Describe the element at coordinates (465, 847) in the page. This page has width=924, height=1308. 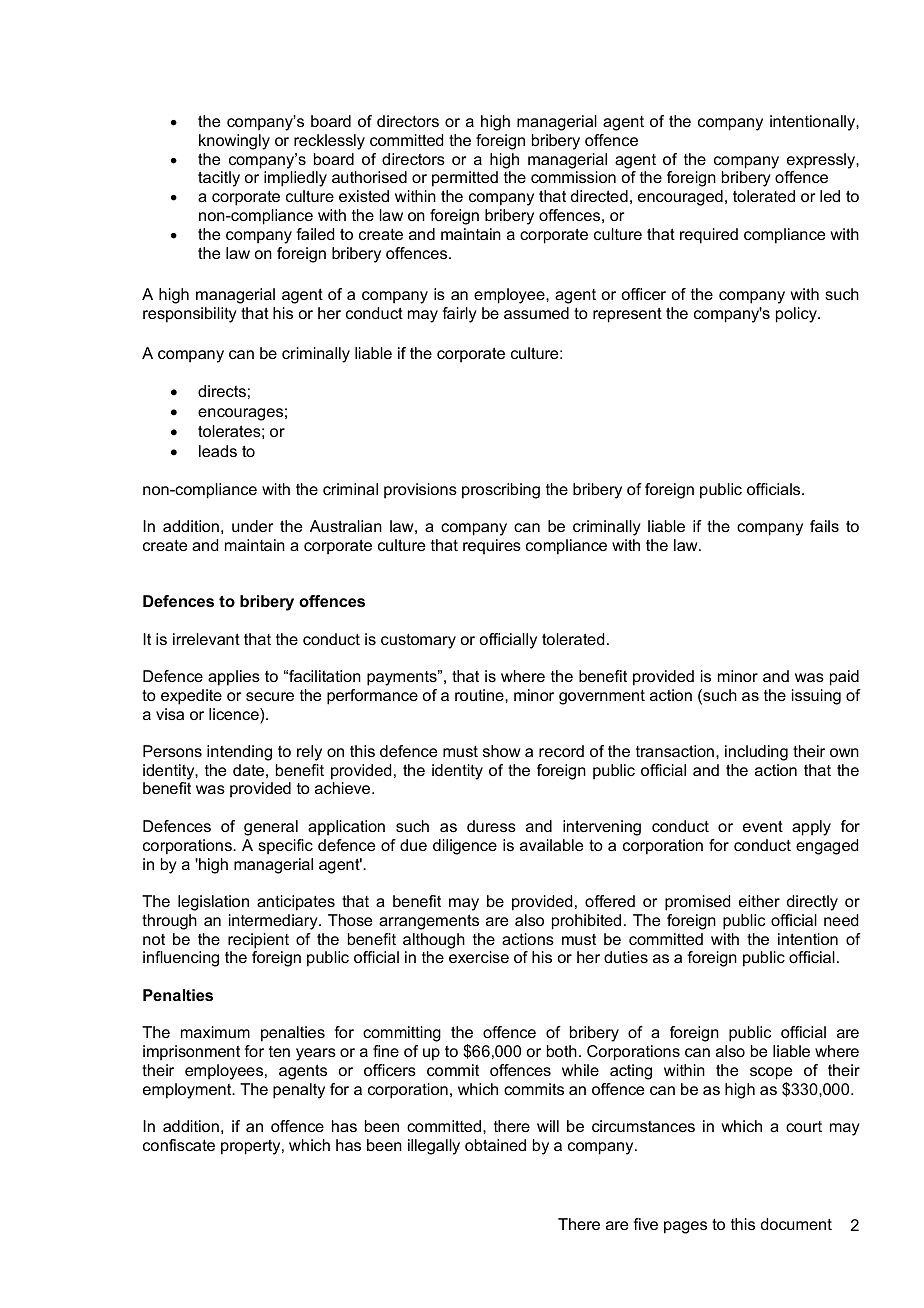
I see `diligence` at that location.
